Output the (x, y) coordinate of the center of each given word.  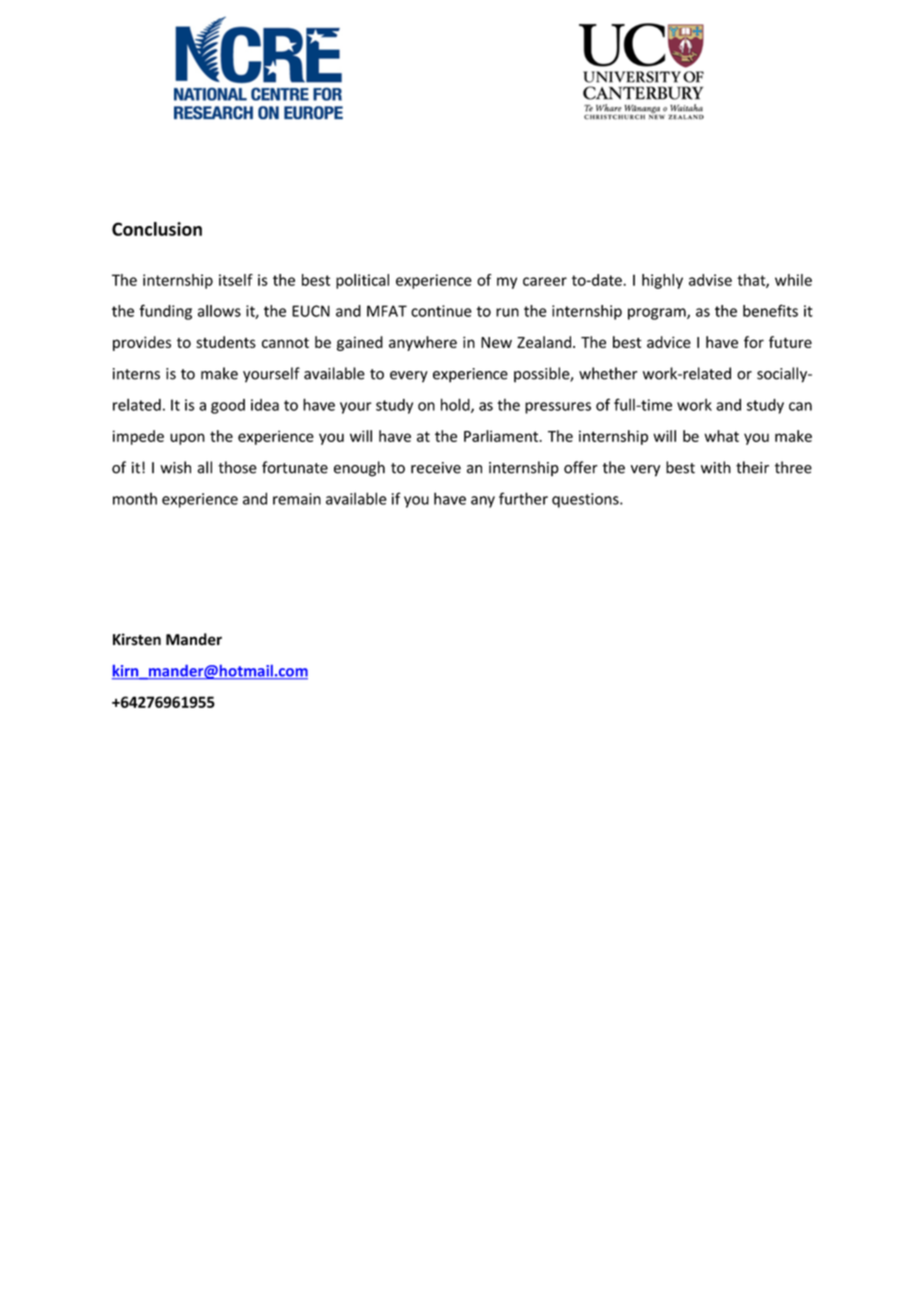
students (226, 342)
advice (669, 342)
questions (586, 500)
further (523, 498)
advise (710, 280)
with (716, 467)
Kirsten (137, 639)
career (545, 281)
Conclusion (157, 229)
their (752, 467)
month (135, 498)
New (496, 342)
